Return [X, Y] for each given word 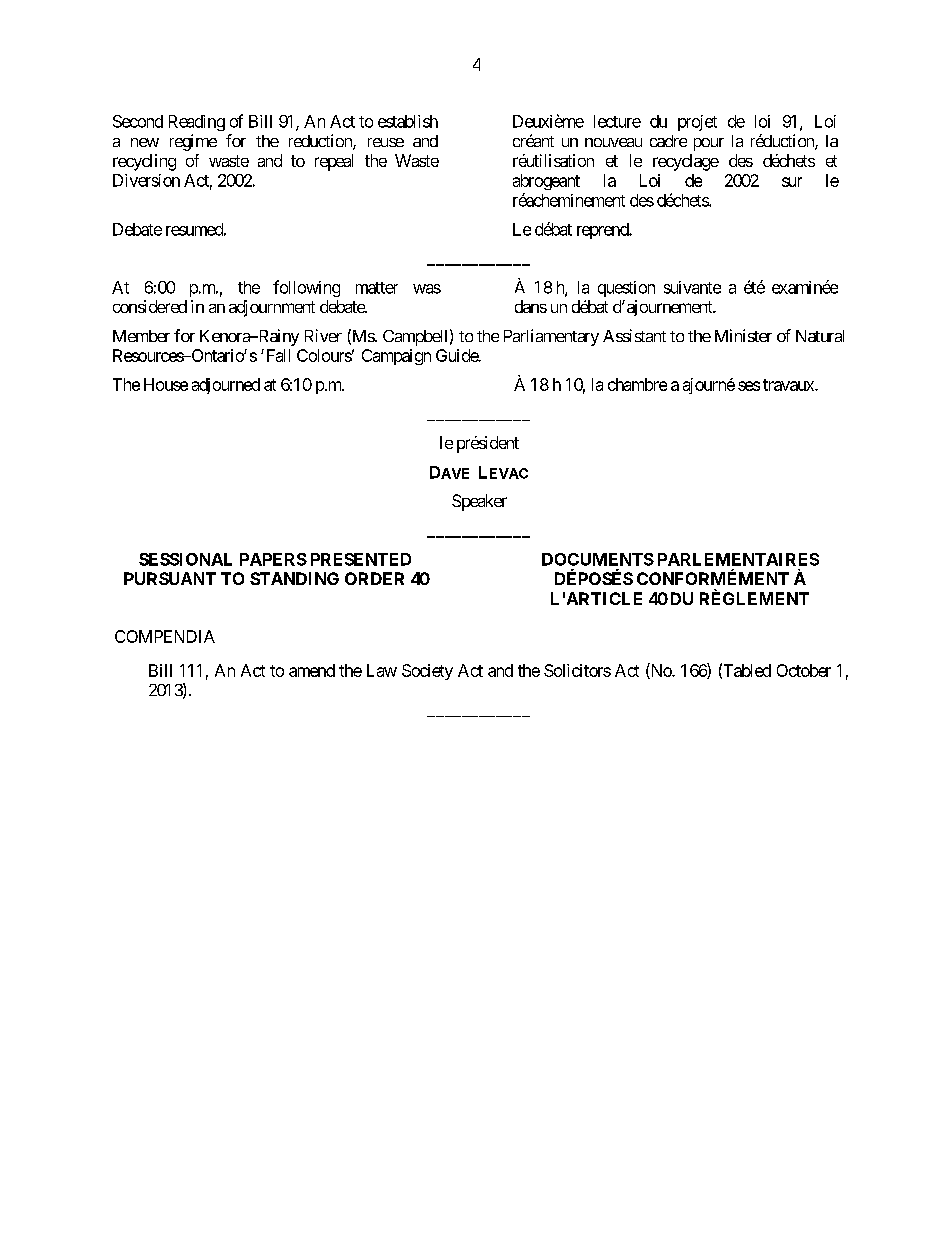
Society [427, 672]
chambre [637, 384]
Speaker [479, 502]
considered [150, 306]
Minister [743, 335]
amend [312, 670]
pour [709, 144]
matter [377, 288]
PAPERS [273, 559]
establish [408, 121]
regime [193, 142]
